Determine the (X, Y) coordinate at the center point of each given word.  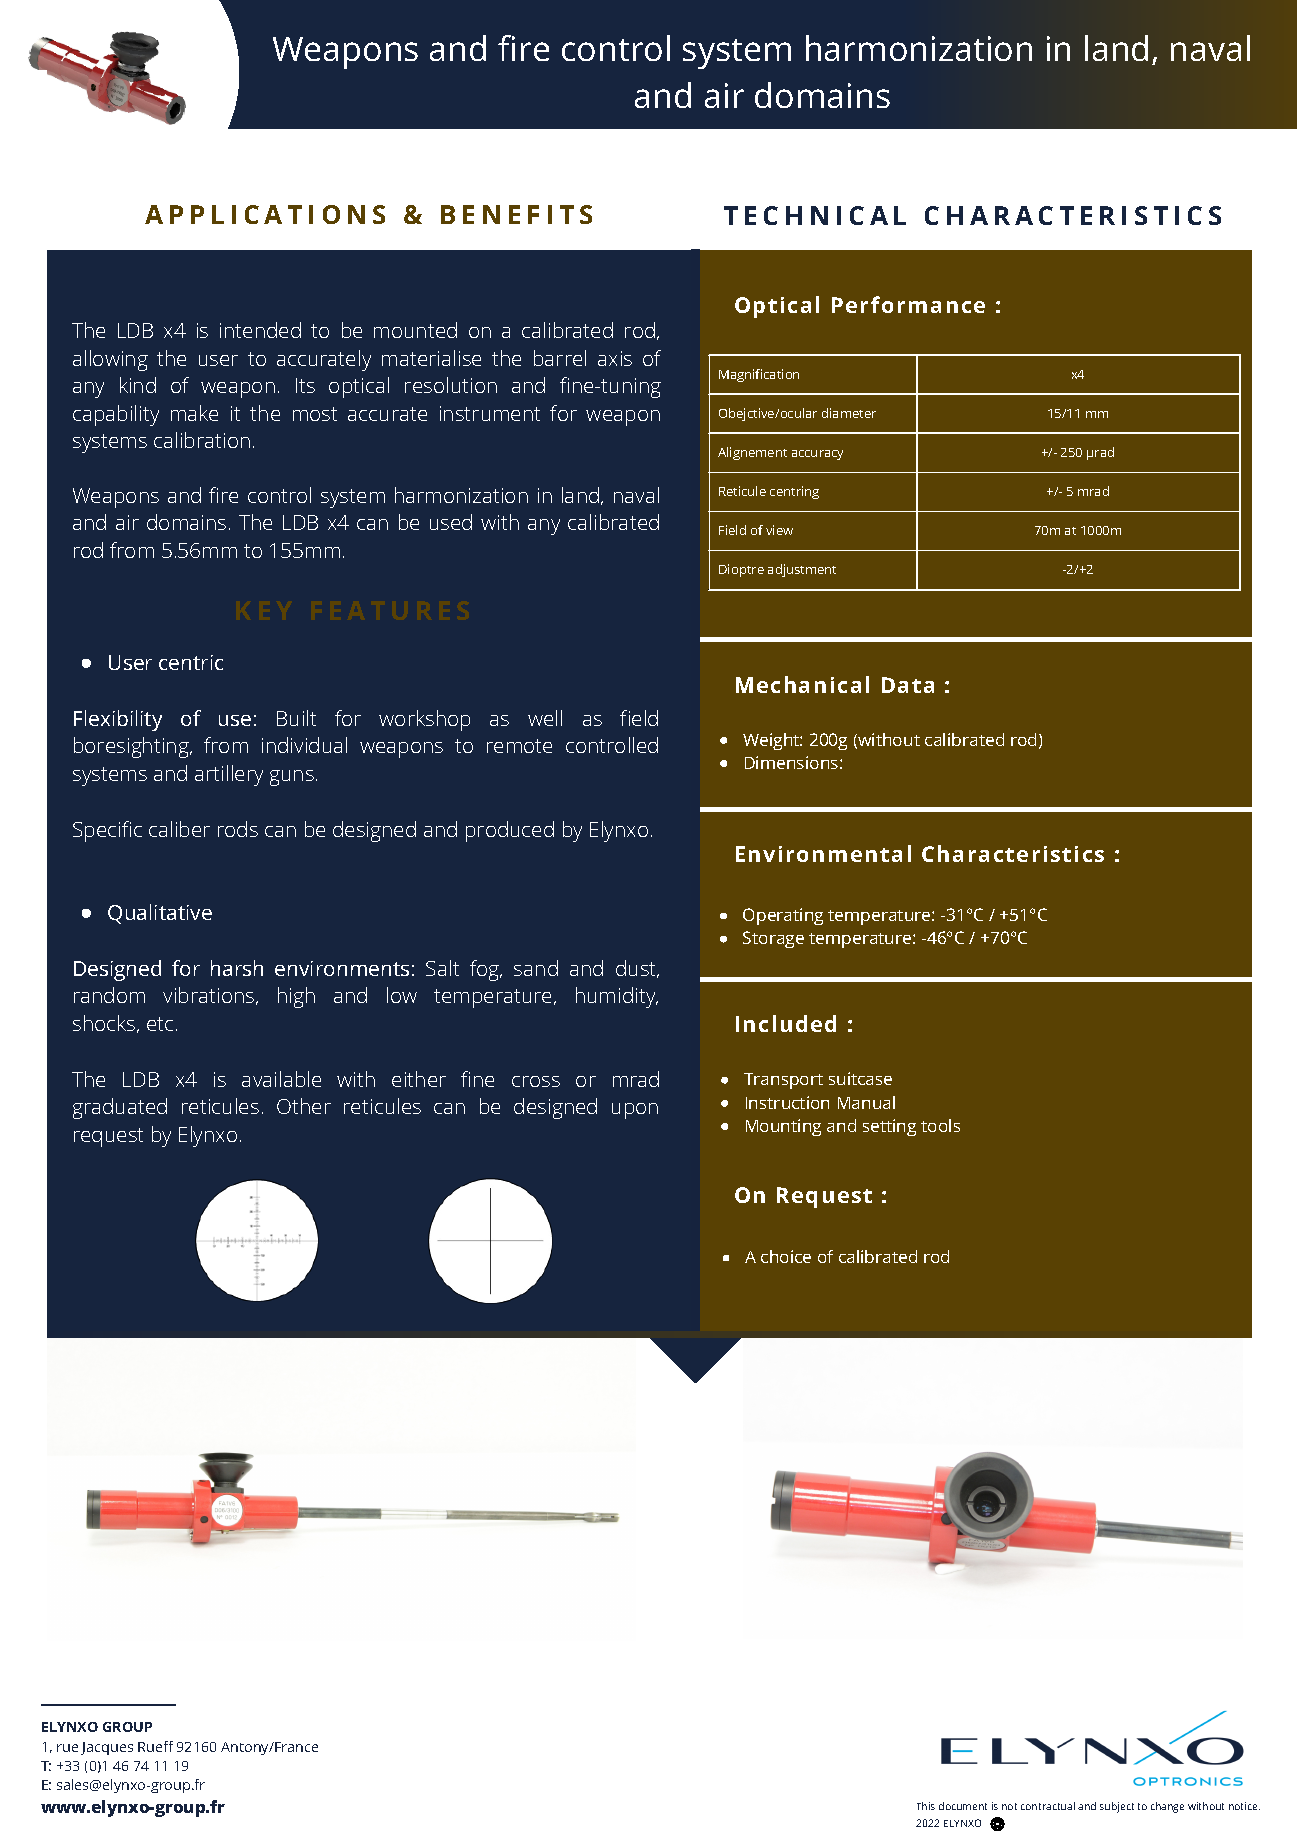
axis (615, 358)
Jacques (107, 1748)
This (926, 1806)
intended (260, 330)
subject (1117, 1807)
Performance (908, 304)
